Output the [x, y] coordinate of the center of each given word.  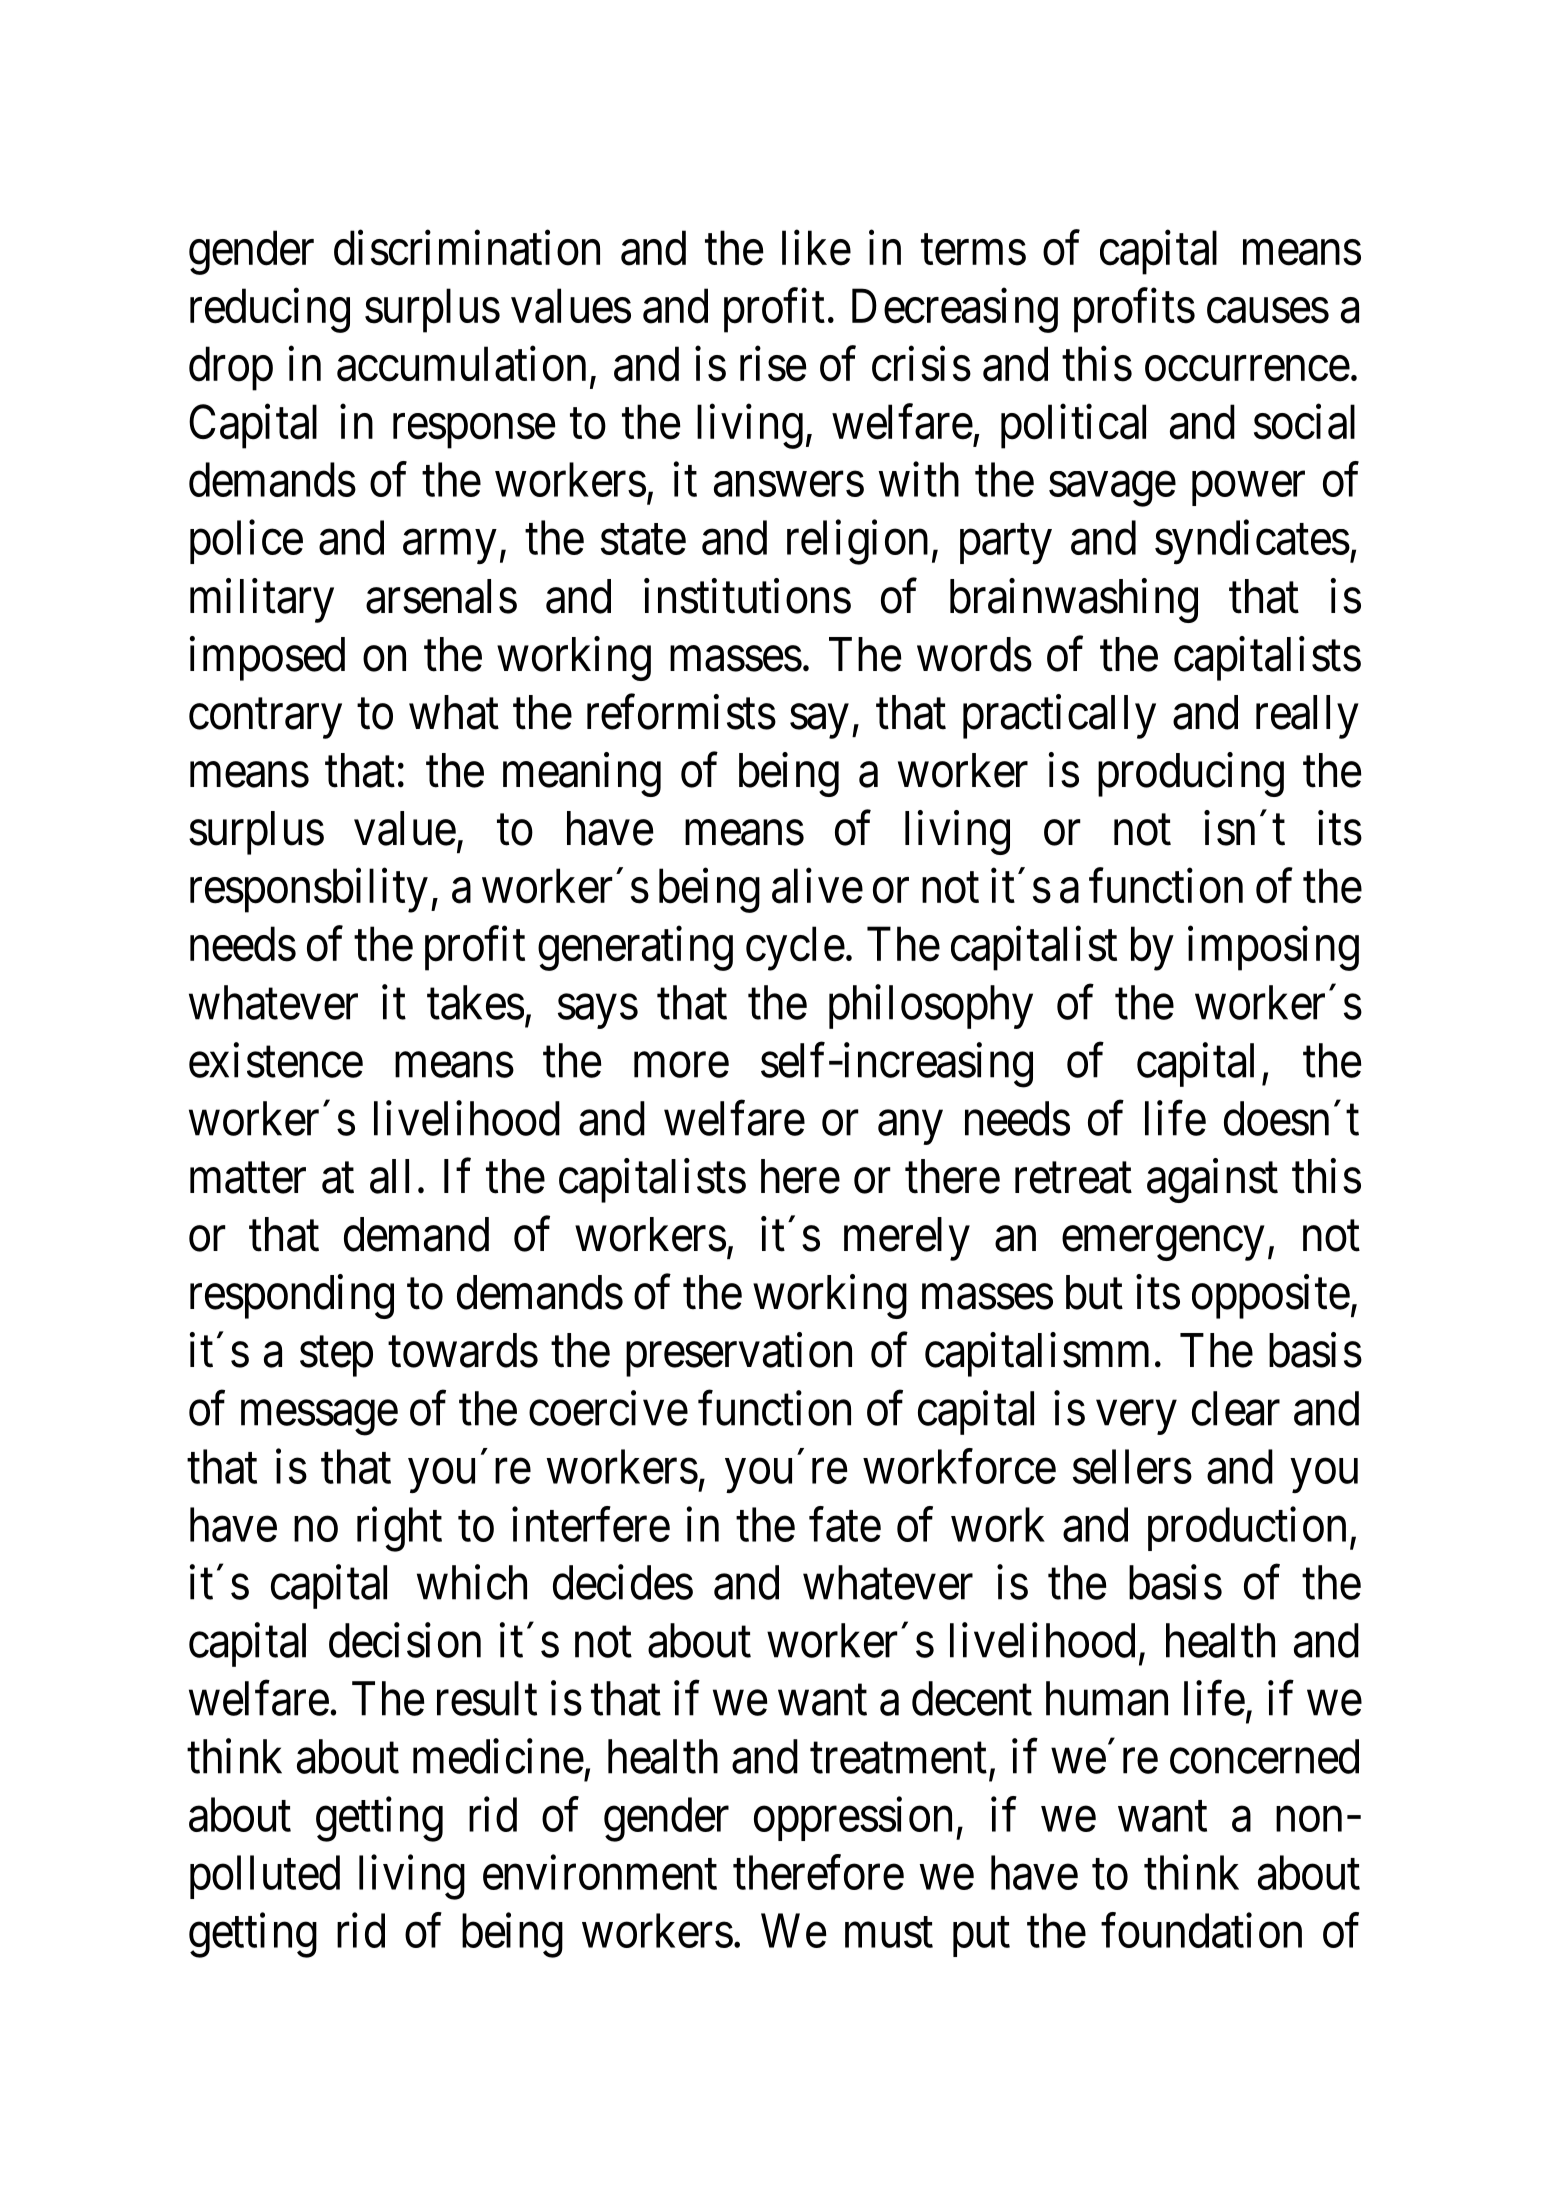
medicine [498, 1756]
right [399, 1529]
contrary [265, 719]
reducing [270, 310]
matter [248, 1179]
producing [1191, 774]
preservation [739, 1355]
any [910, 1128]
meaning [582, 774]
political [1073, 426]
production [1247, 1529]
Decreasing [955, 310]
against [1212, 1181]
